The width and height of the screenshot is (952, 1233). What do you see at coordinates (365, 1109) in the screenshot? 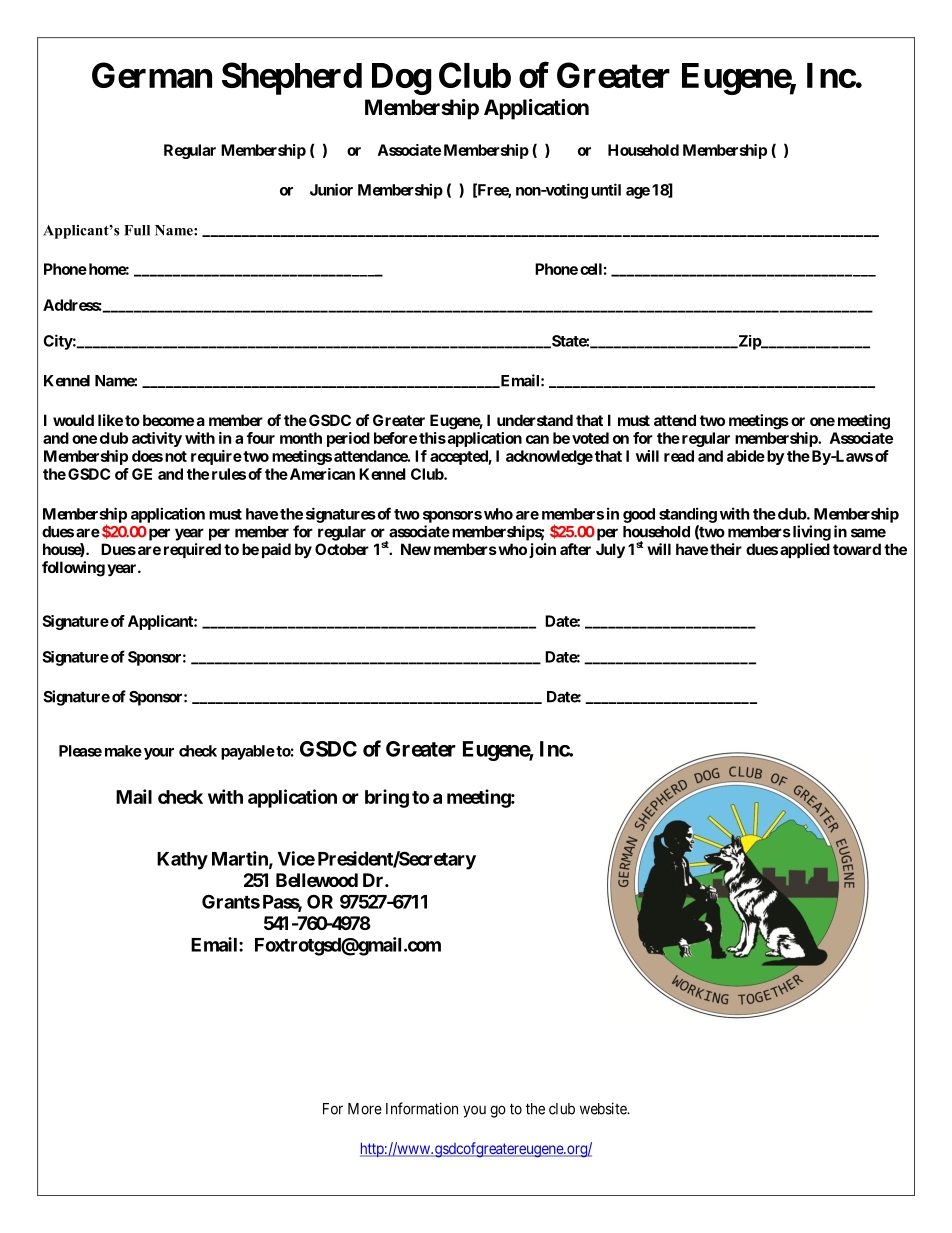
I see `More` at bounding box center [365, 1109].
